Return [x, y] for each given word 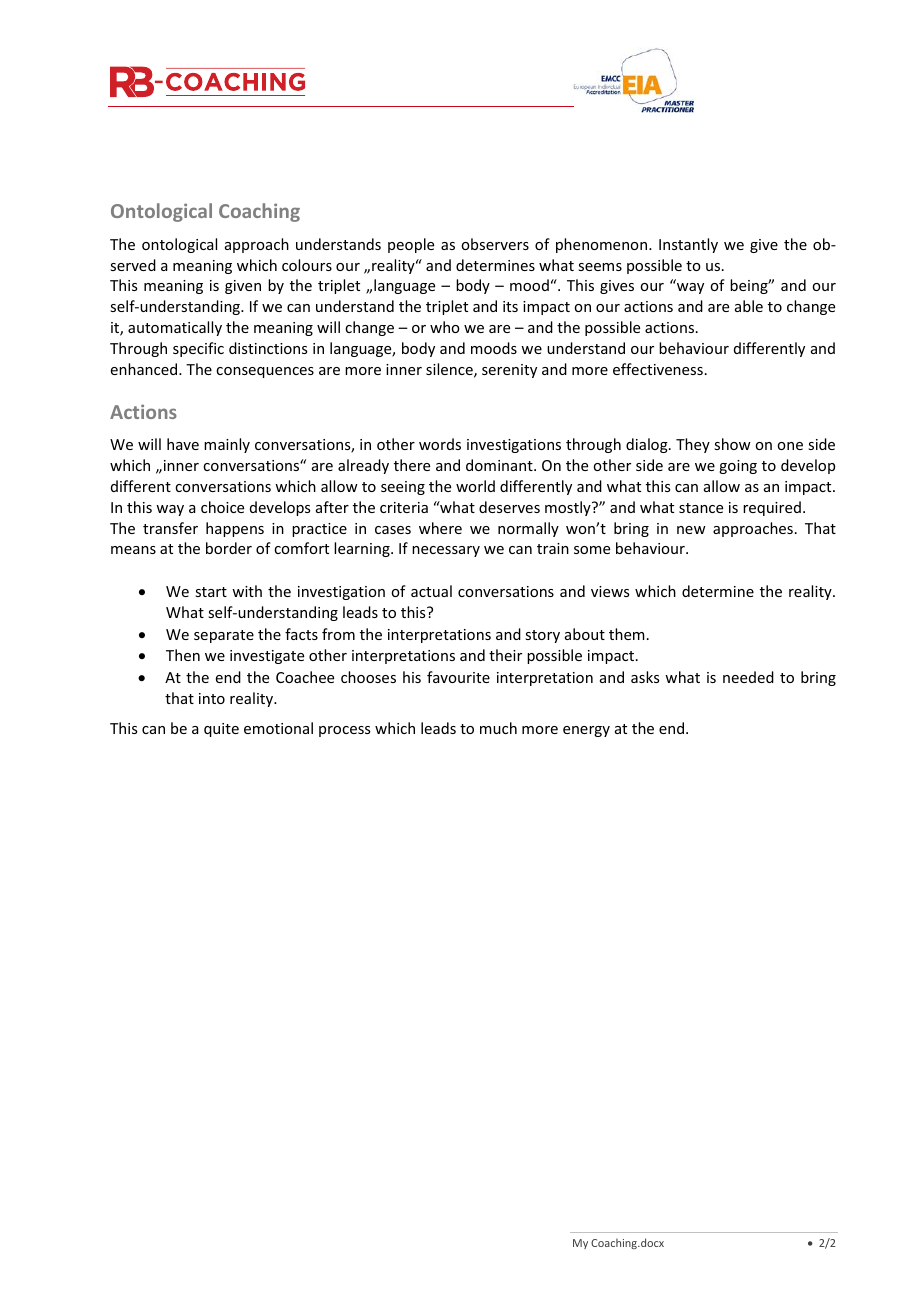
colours [307, 265]
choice [222, 507]
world [475, 486]
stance [701, 508]
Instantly [688, 245]
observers [495, 244]
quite [221, 730]
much [498, 728]
